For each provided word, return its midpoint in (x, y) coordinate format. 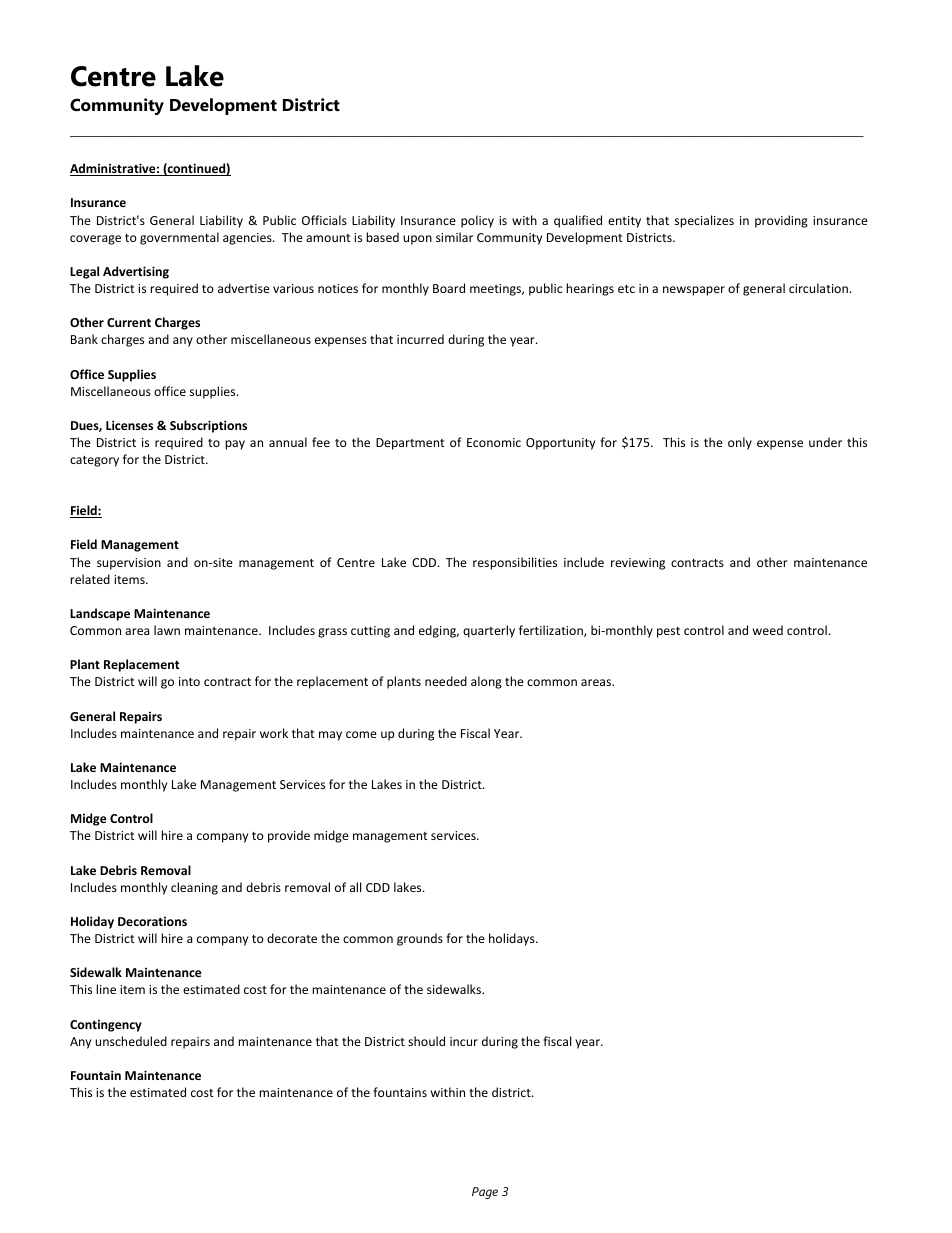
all (355, 887)
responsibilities (515, 563)
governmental (179, 238)
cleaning (194, 888)
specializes (704, 221)
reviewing (638, 564)
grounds (420, 939)
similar (454, 237)
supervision (129, 564)
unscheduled (131, 1041)
